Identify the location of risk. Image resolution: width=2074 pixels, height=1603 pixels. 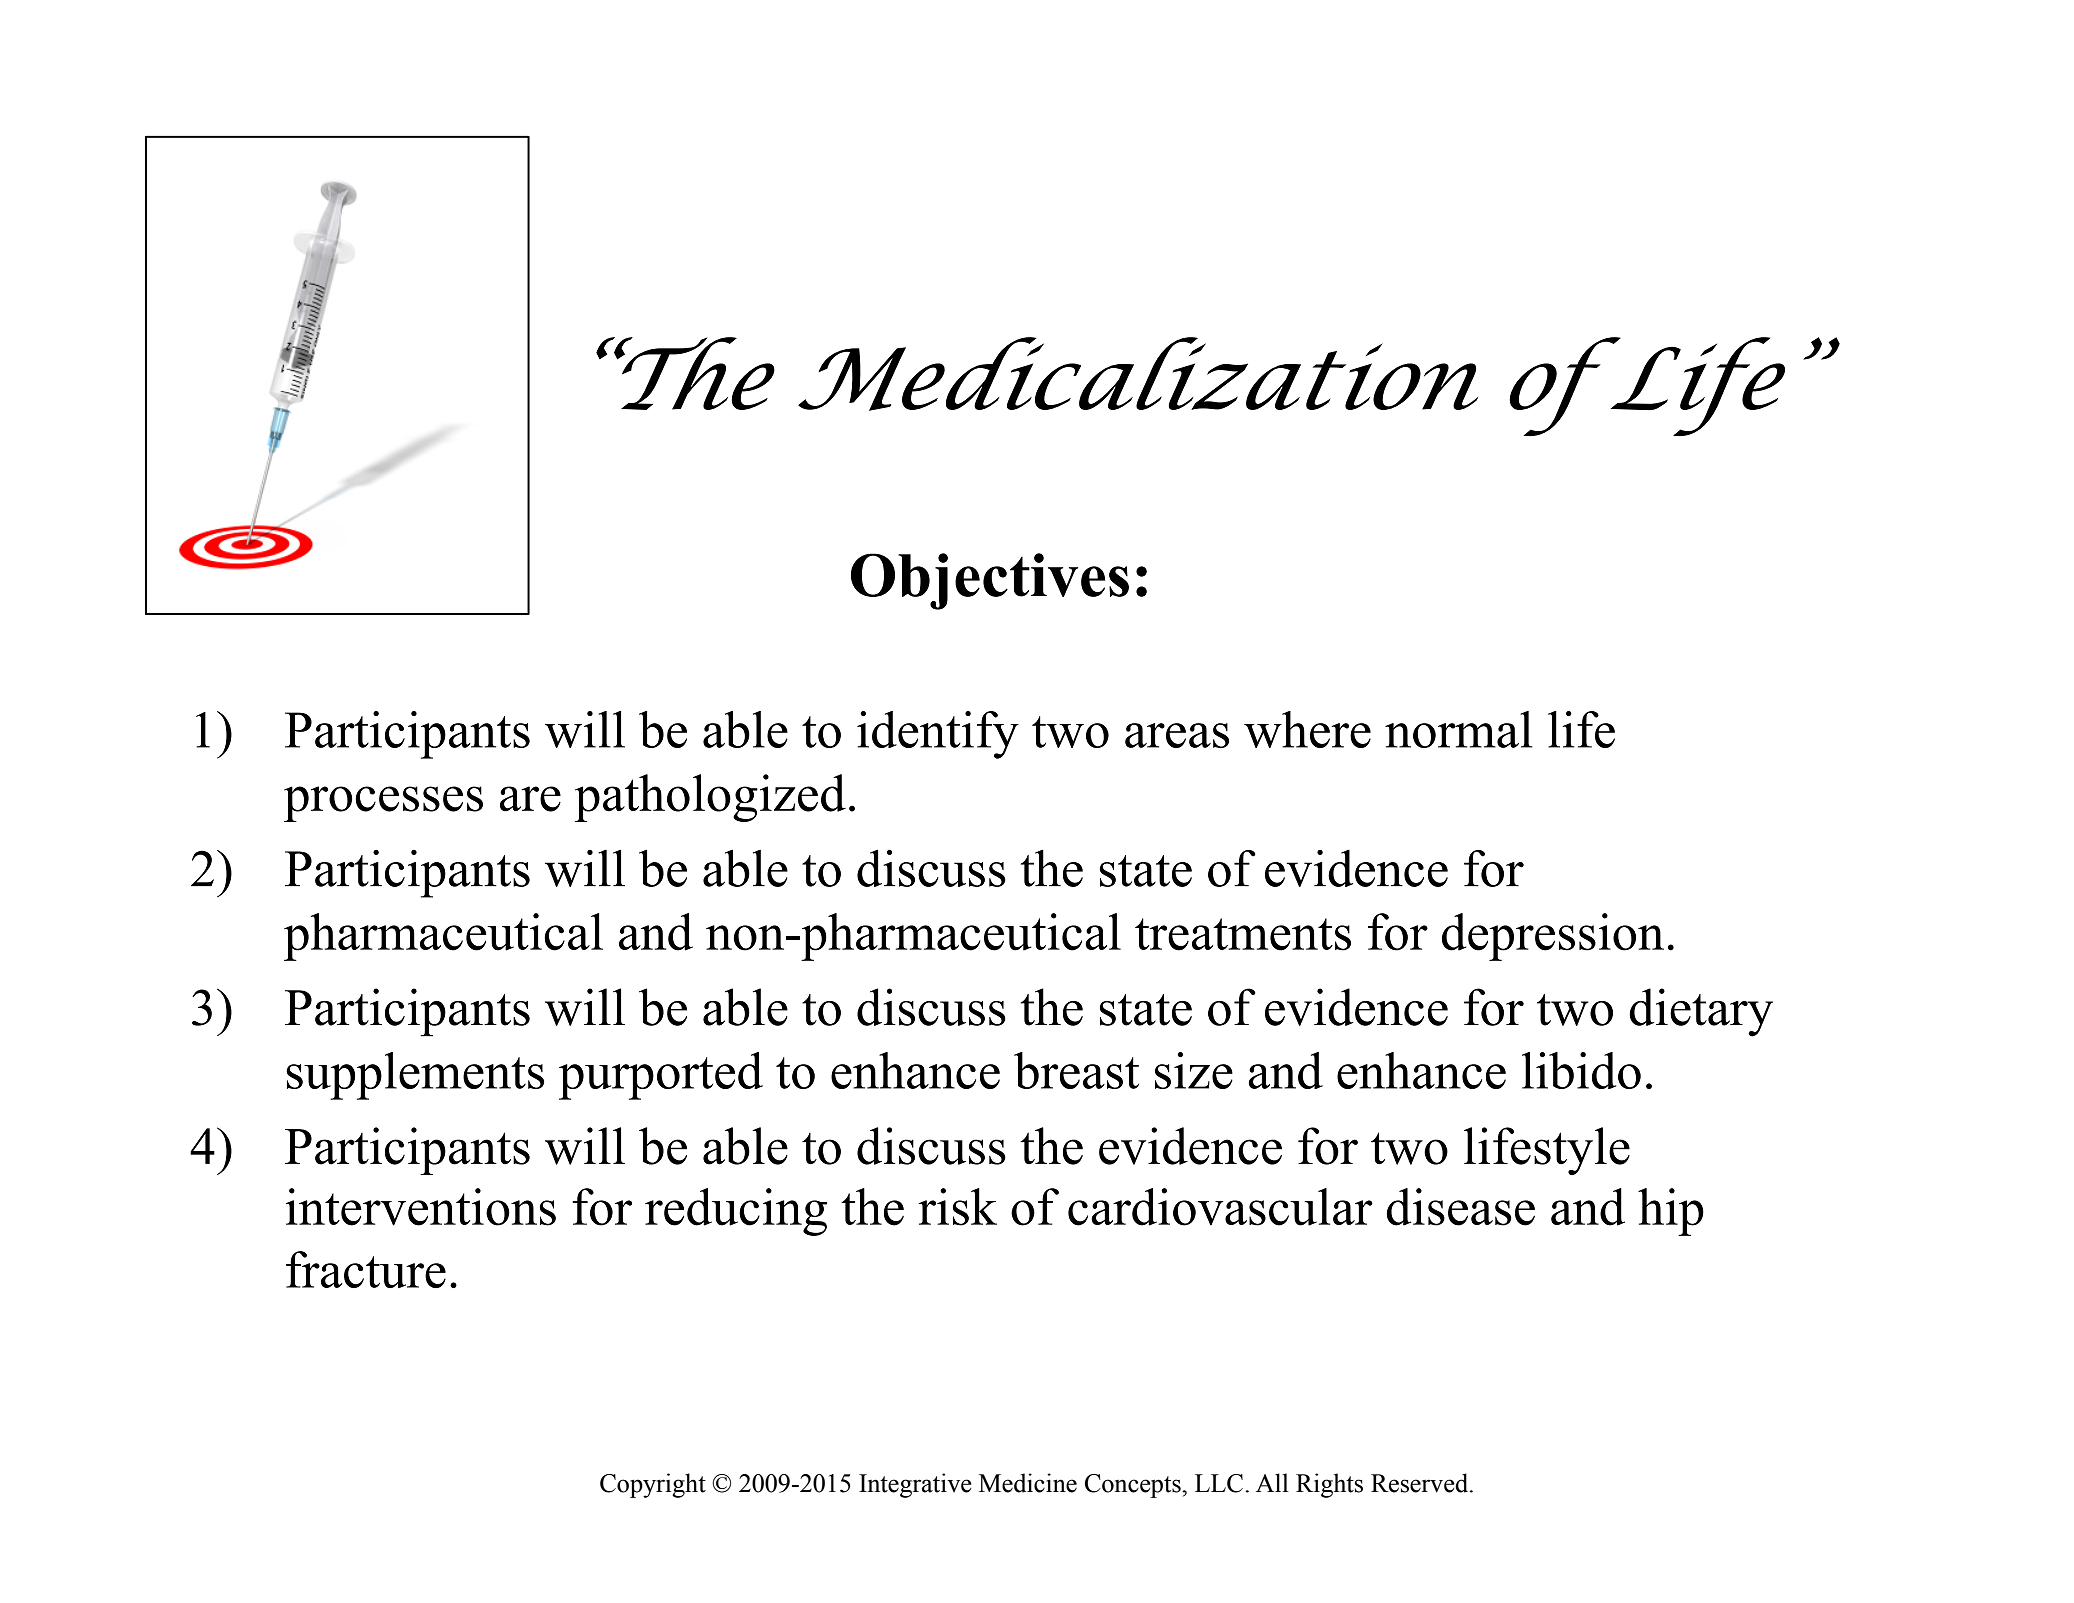
(957, 1207).
